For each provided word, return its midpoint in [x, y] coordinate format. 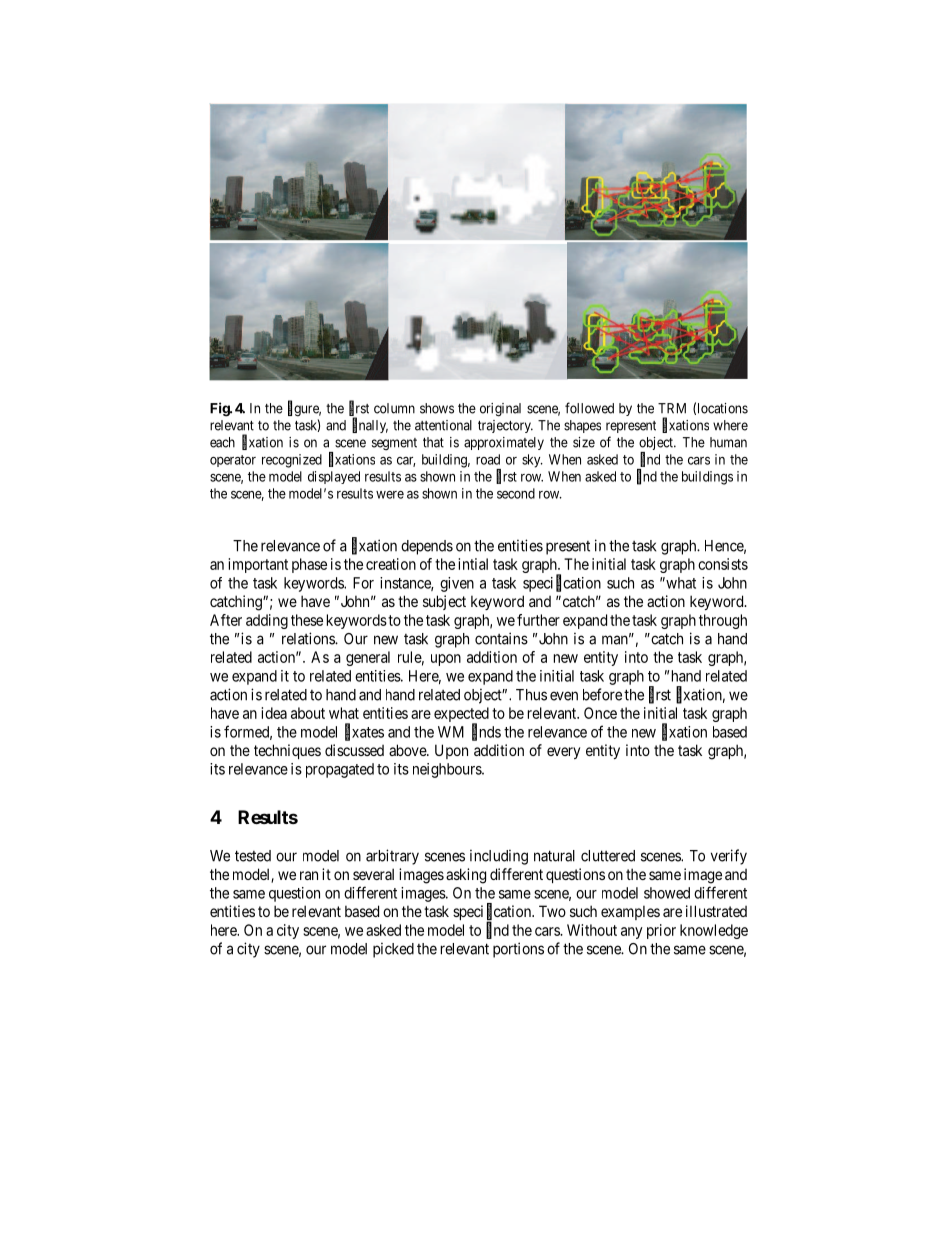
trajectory [505, 426]
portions [518, 950]
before [602, 694]
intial [473, 564]
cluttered [608, 856]
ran [309, 875]
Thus [531, 695]
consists [723, 564]
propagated [340, 770]
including [499, 857]
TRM [672, 408]
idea [274, 713]
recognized [292, 461]
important [258, 565]
